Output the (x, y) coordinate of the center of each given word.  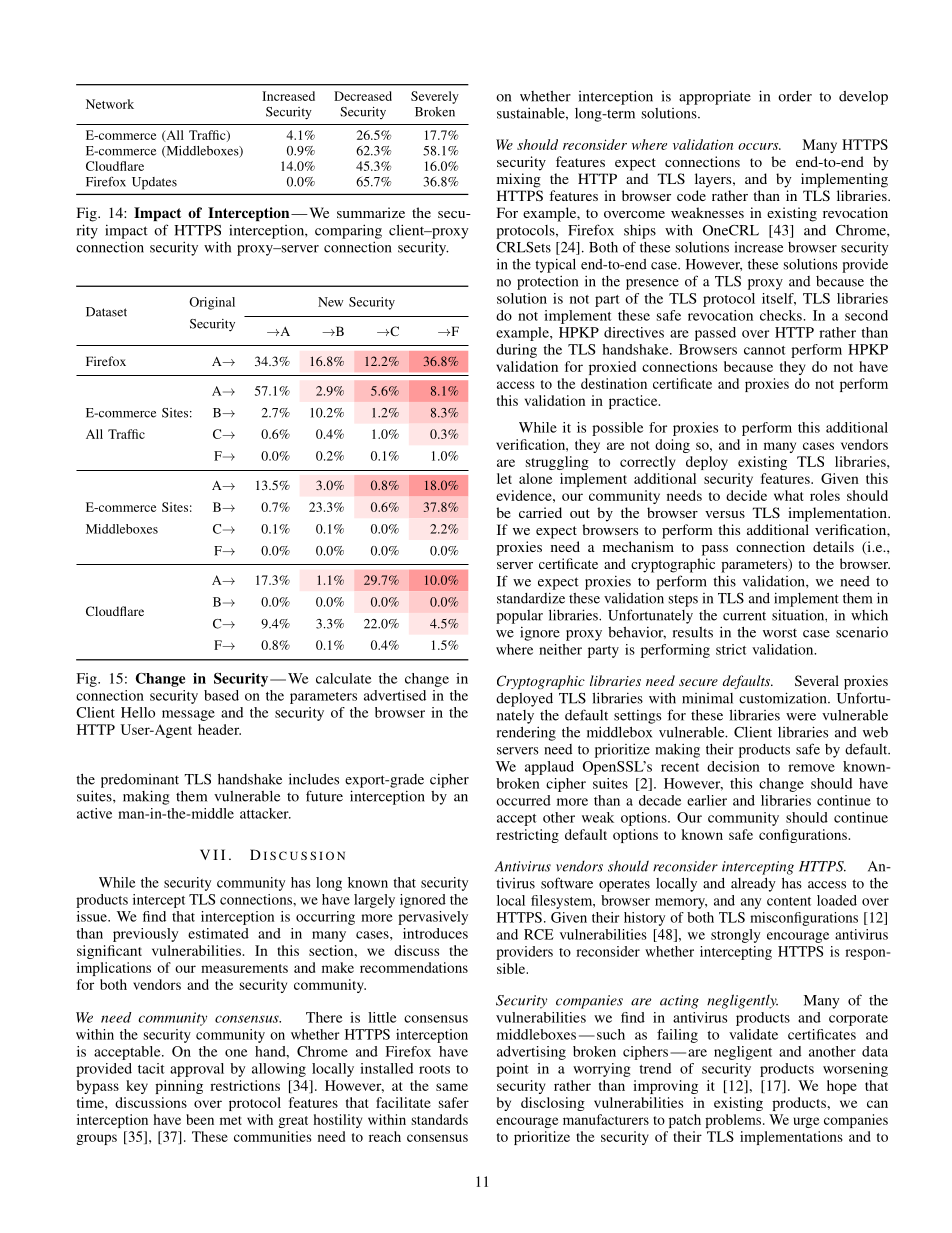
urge (806, 1122)
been (200, 1119)
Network (110, 104)
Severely (435, 97)
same (452, 1087)
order (795, 96)
